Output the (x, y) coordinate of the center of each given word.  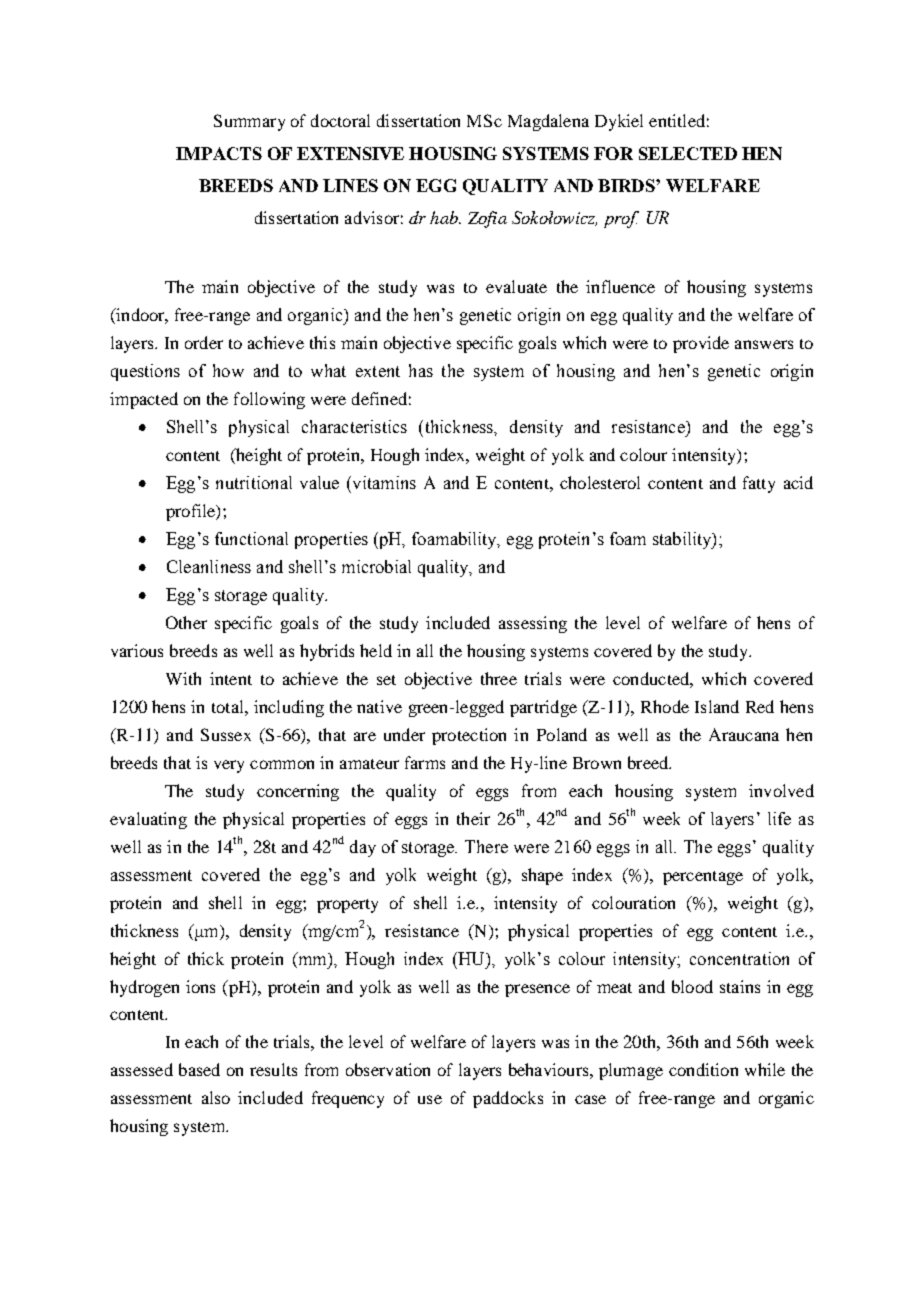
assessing (533, 624)
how (228, 370)
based (199, 1069)
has (421, 370)
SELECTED (688, 153)
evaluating (148, 820)
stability (683, 540)
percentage (703, 878)
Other (186, 622)
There (486, 846)
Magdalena (548, 122)
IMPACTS (219, 153)
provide (701, 344)
